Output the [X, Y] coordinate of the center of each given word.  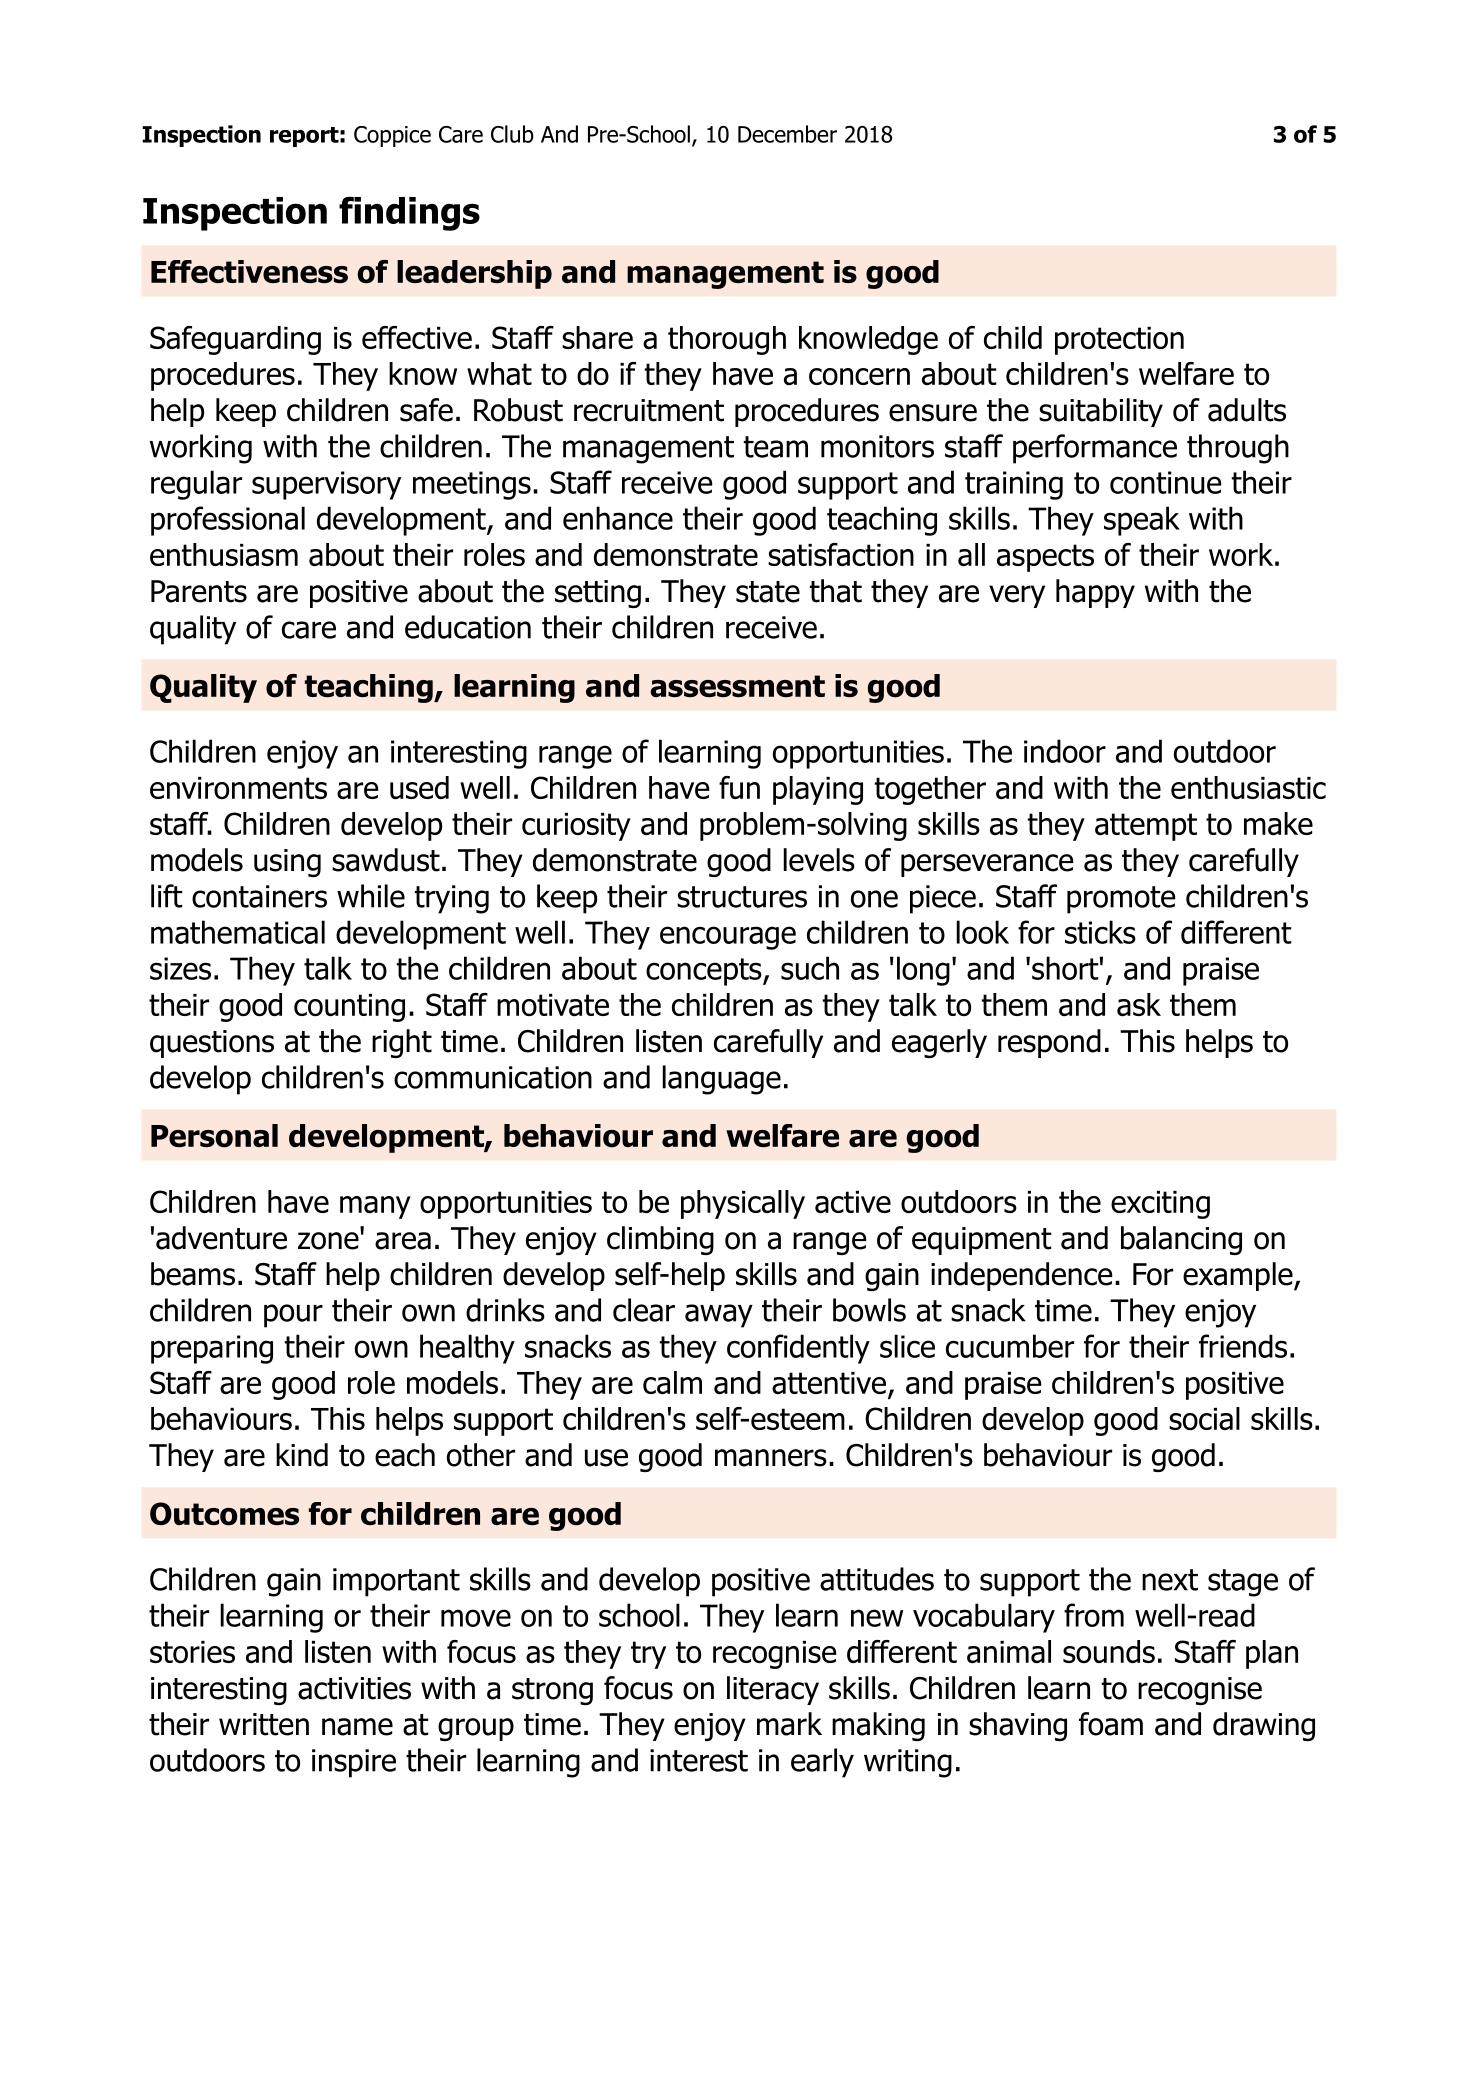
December [787, 134]
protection [1119, 341]
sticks [1100, 932]
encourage [728, 938]
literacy [773, 1690]
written [264, 1724]
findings [409, 213]
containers [259, 896]
